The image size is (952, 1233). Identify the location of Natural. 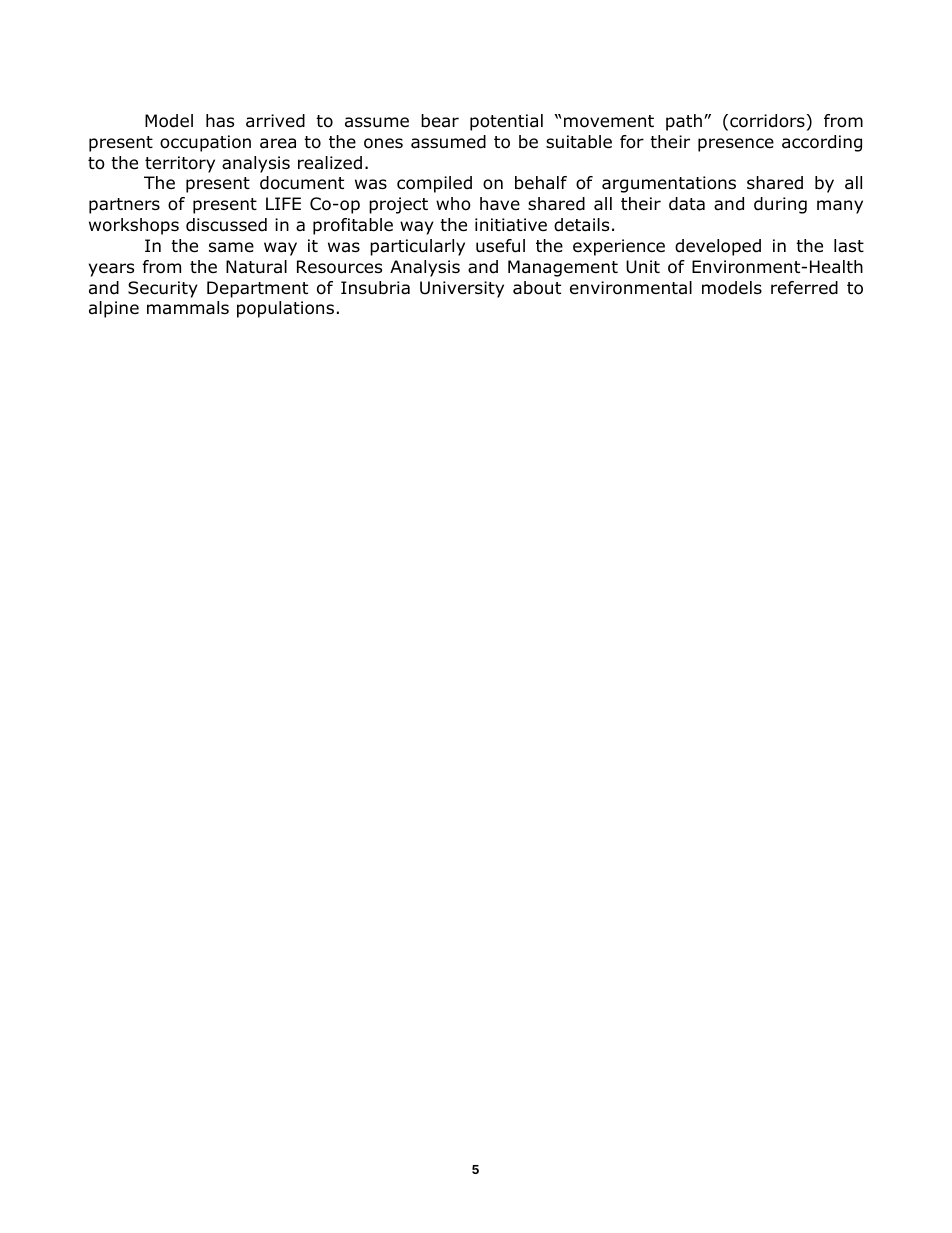
(256, 267).
